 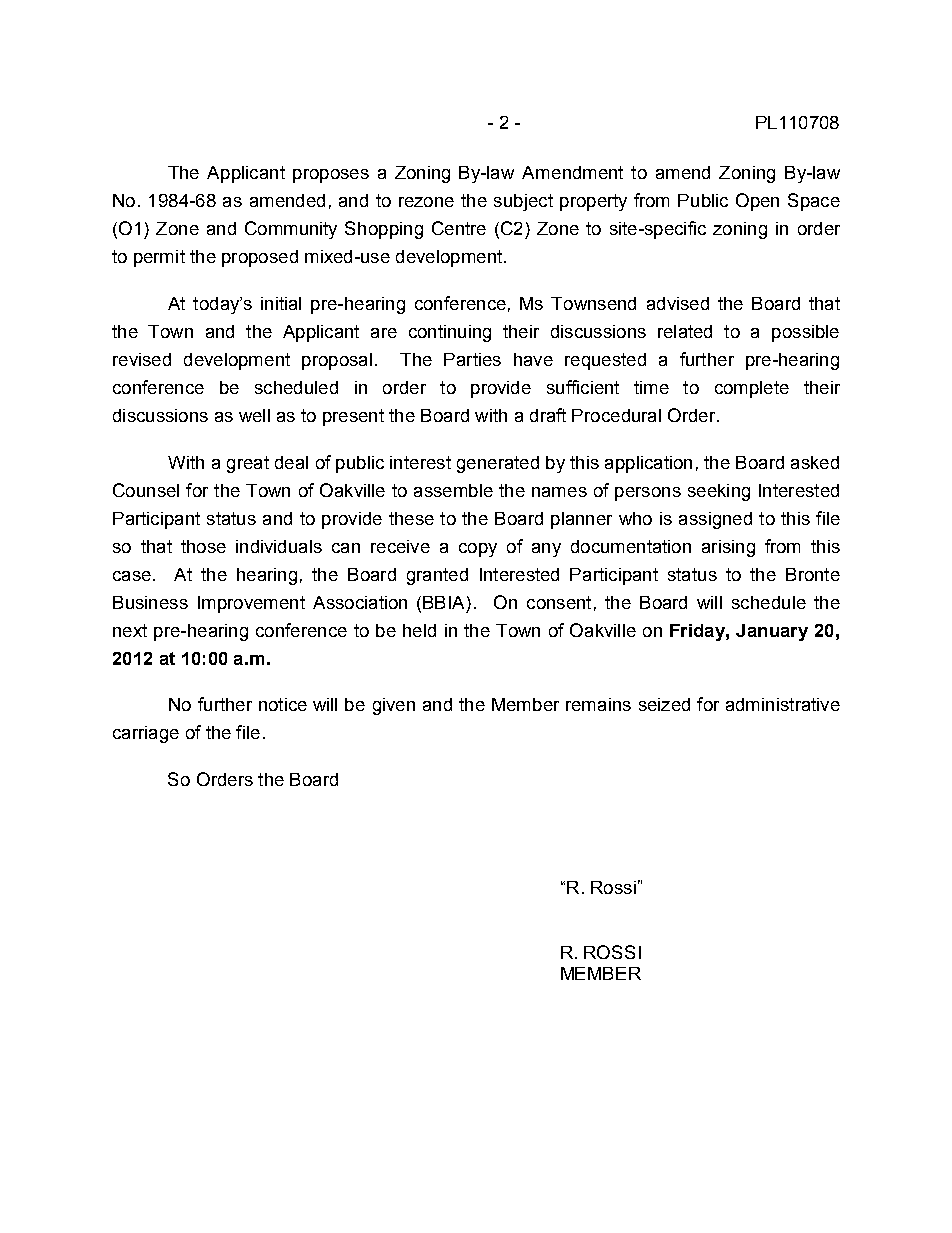 I want to click on Open, so click(x=757, y=202).
